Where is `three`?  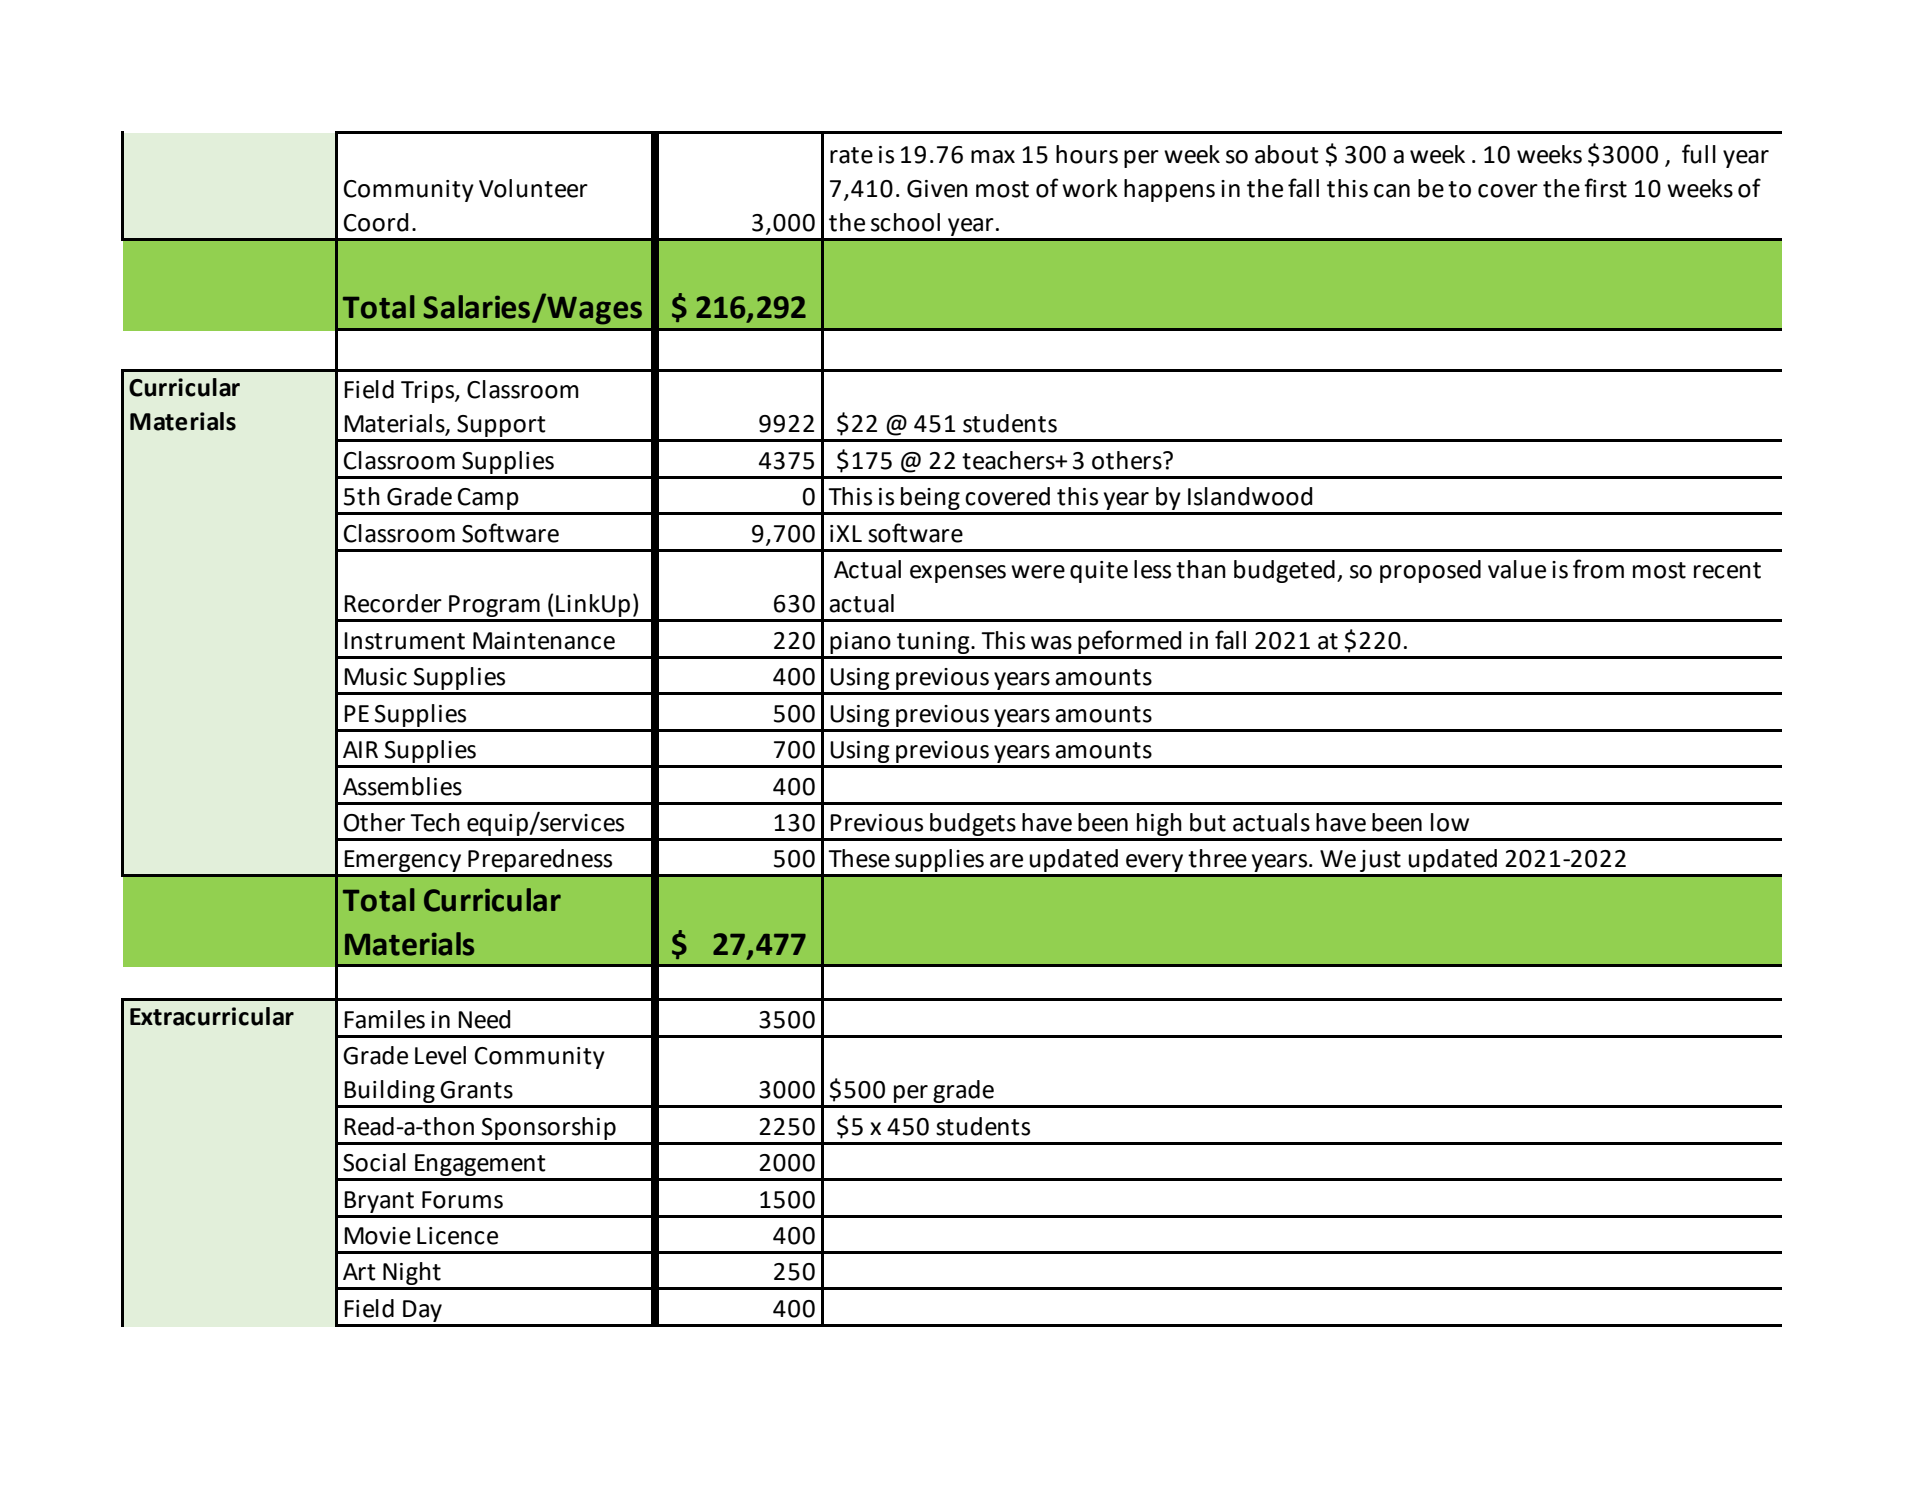
three is located at coordinates (1217, 858).
